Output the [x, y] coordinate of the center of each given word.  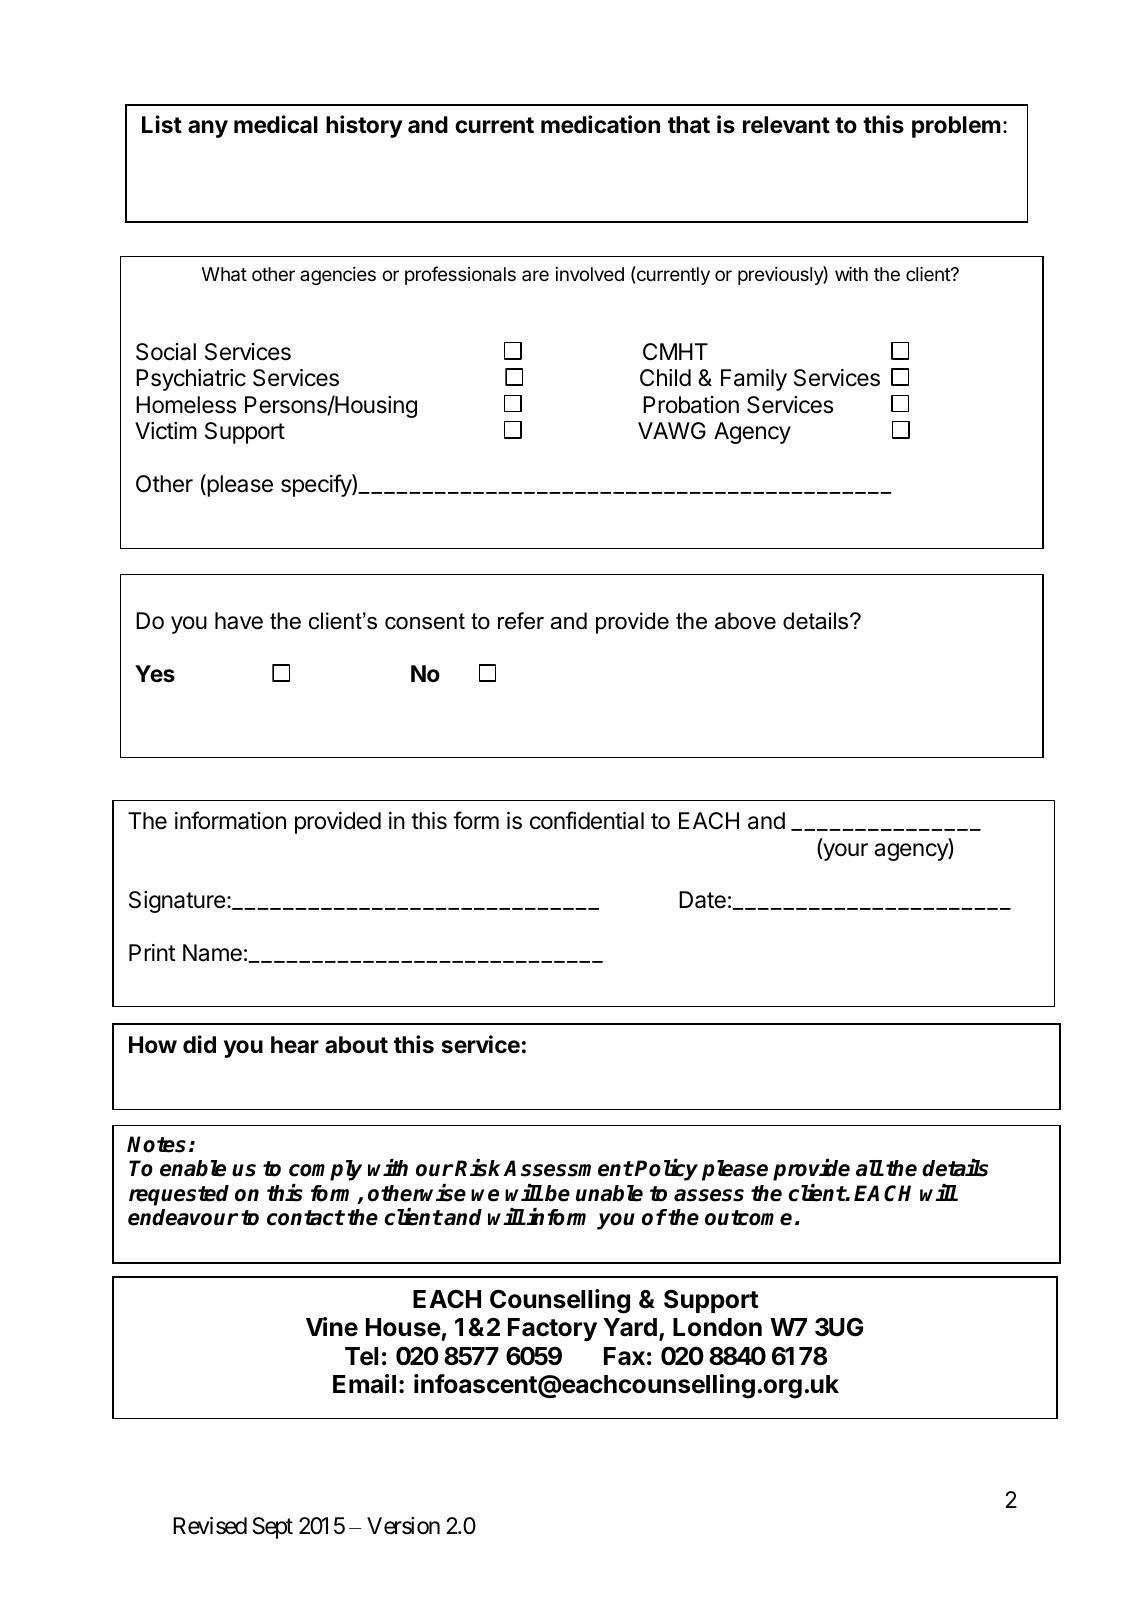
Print [152, 952]
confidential [587, 820]
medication [600, 124]
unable [609, 1193]
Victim [166, 431]
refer [521, 621]
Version [403, 1526]
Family [754, 380]
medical [276, 124]
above [745, 621]
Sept [272, 1528]
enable [193, 1168]
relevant [786, 125]
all [869, 1168]
